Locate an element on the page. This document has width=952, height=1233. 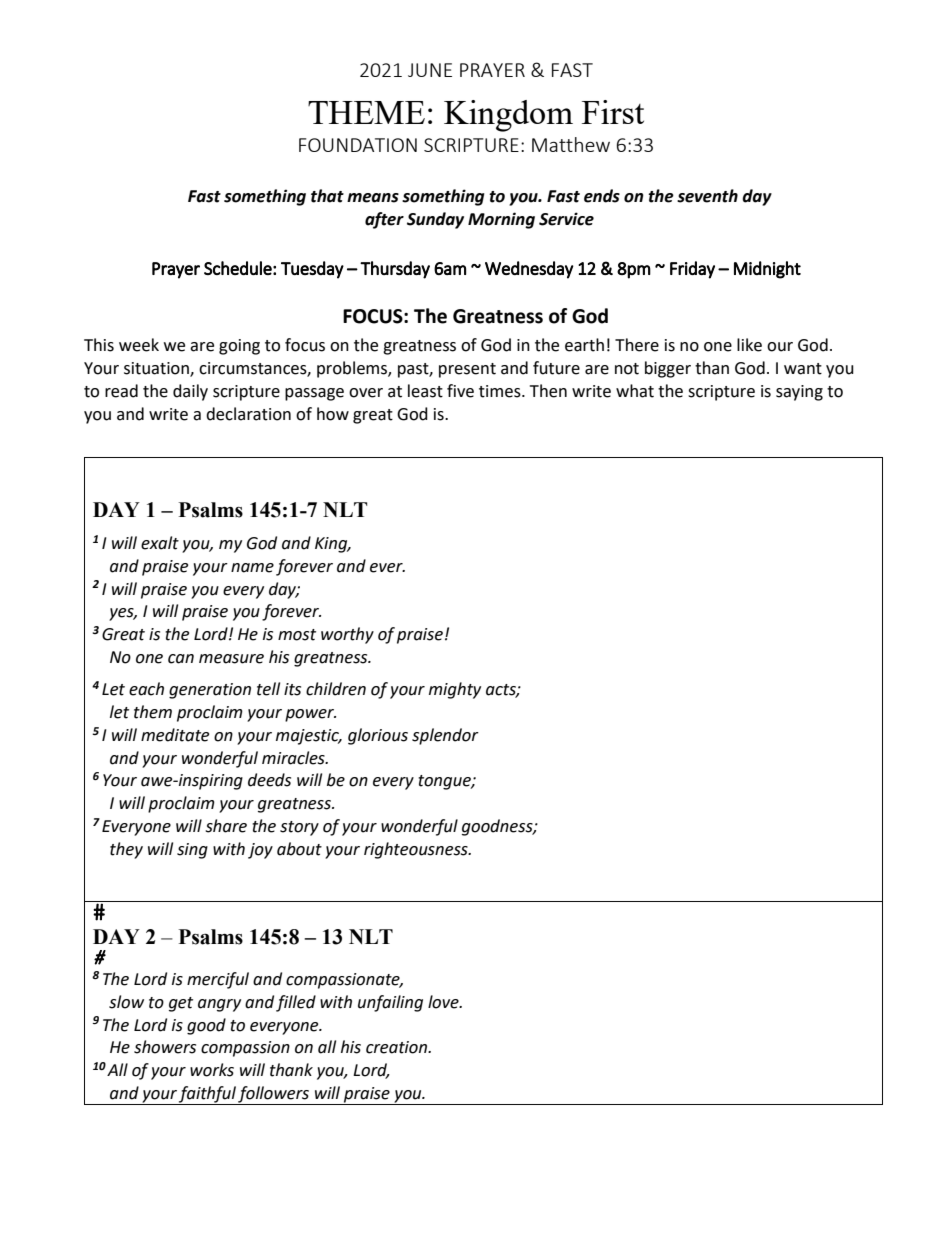
saying is located at coordinates (799, 393).
